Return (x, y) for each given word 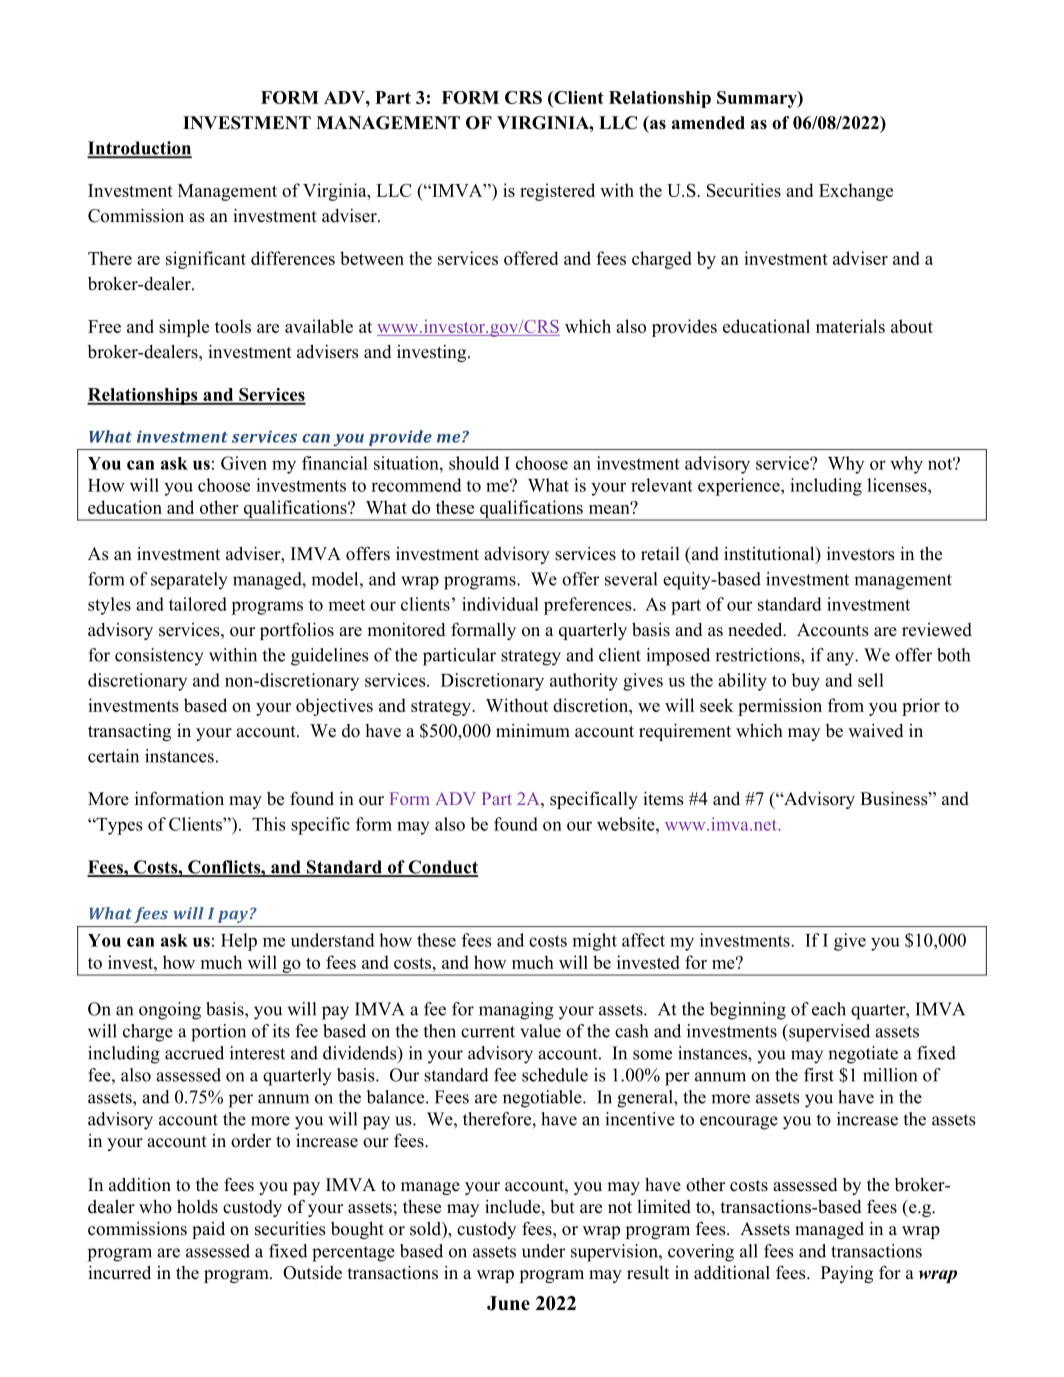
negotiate (863, 1055)
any (841, 659)
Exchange (856, 192)
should (474, 463)
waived (875, 731)
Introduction (139, 149)
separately (189, 581)
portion (218, 1033)
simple (184, 328)
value (540, 1031)
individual (500, 604)
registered (557, 192)
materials (850, 326)
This (268, 824)
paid (208, 1230)
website (627, 824)
